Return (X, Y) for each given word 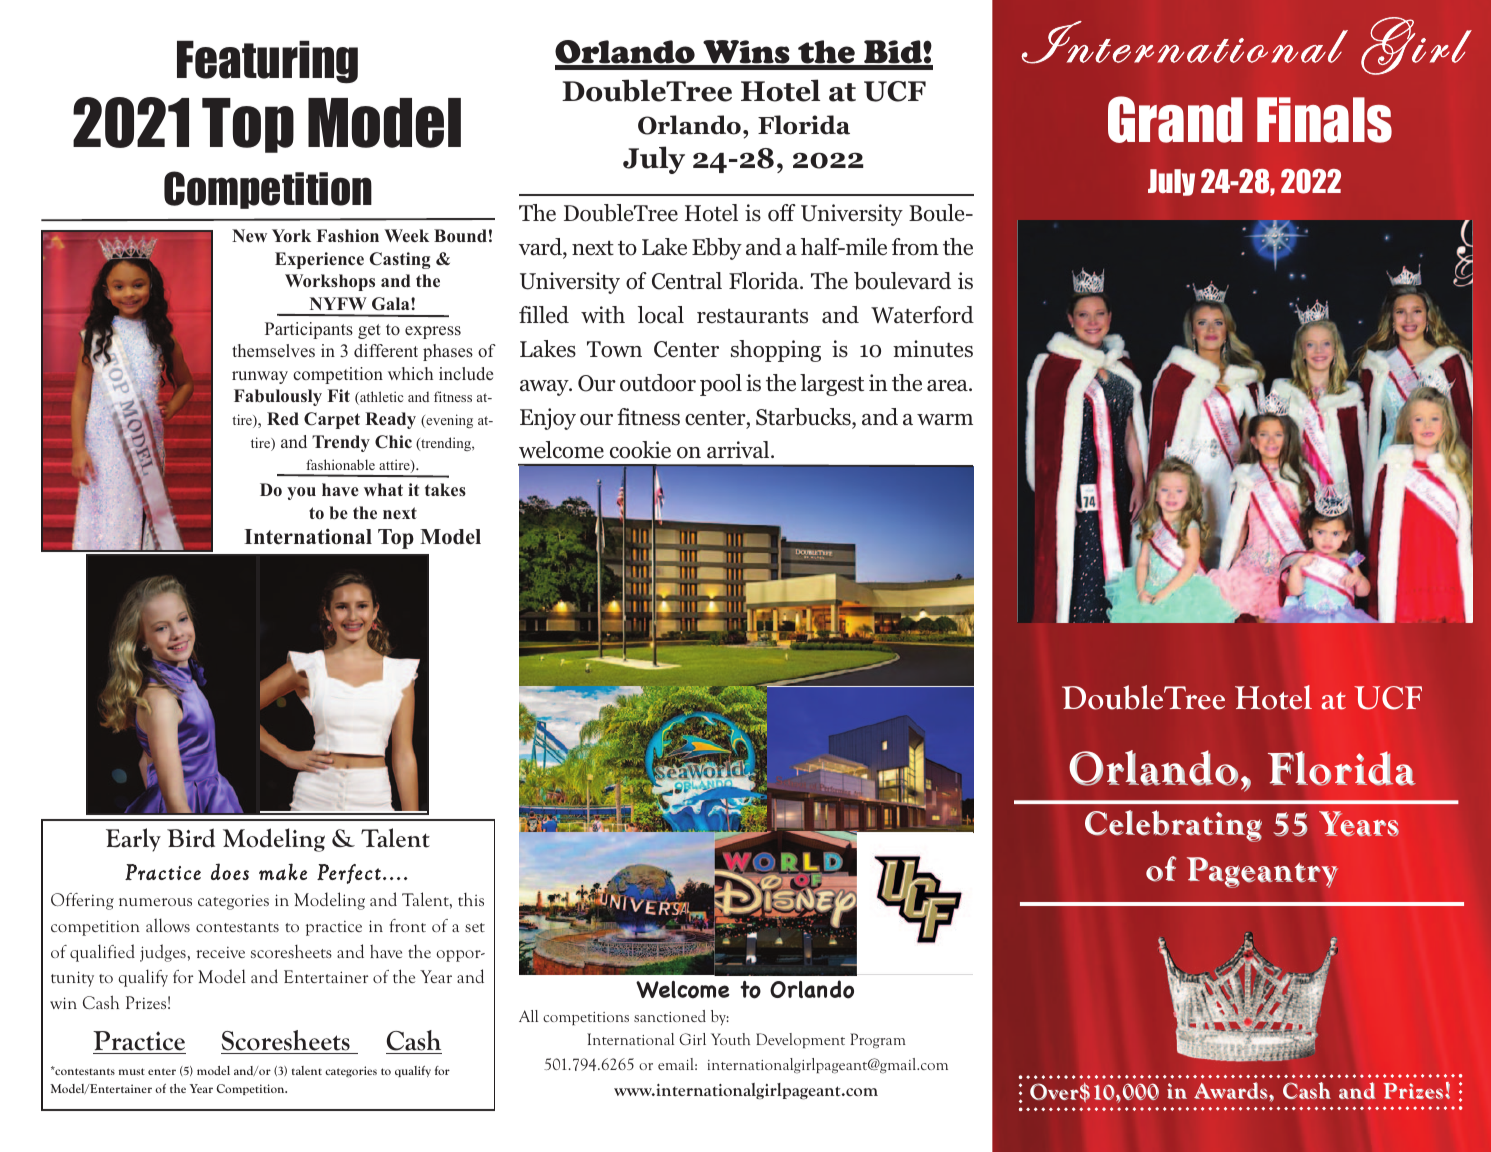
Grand (1175, 119)
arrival (739, 449)
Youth (730, 1039)
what (383, 489)
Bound (460, 235)
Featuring (267, 62)
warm (945, 420)
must (132, 1071)
